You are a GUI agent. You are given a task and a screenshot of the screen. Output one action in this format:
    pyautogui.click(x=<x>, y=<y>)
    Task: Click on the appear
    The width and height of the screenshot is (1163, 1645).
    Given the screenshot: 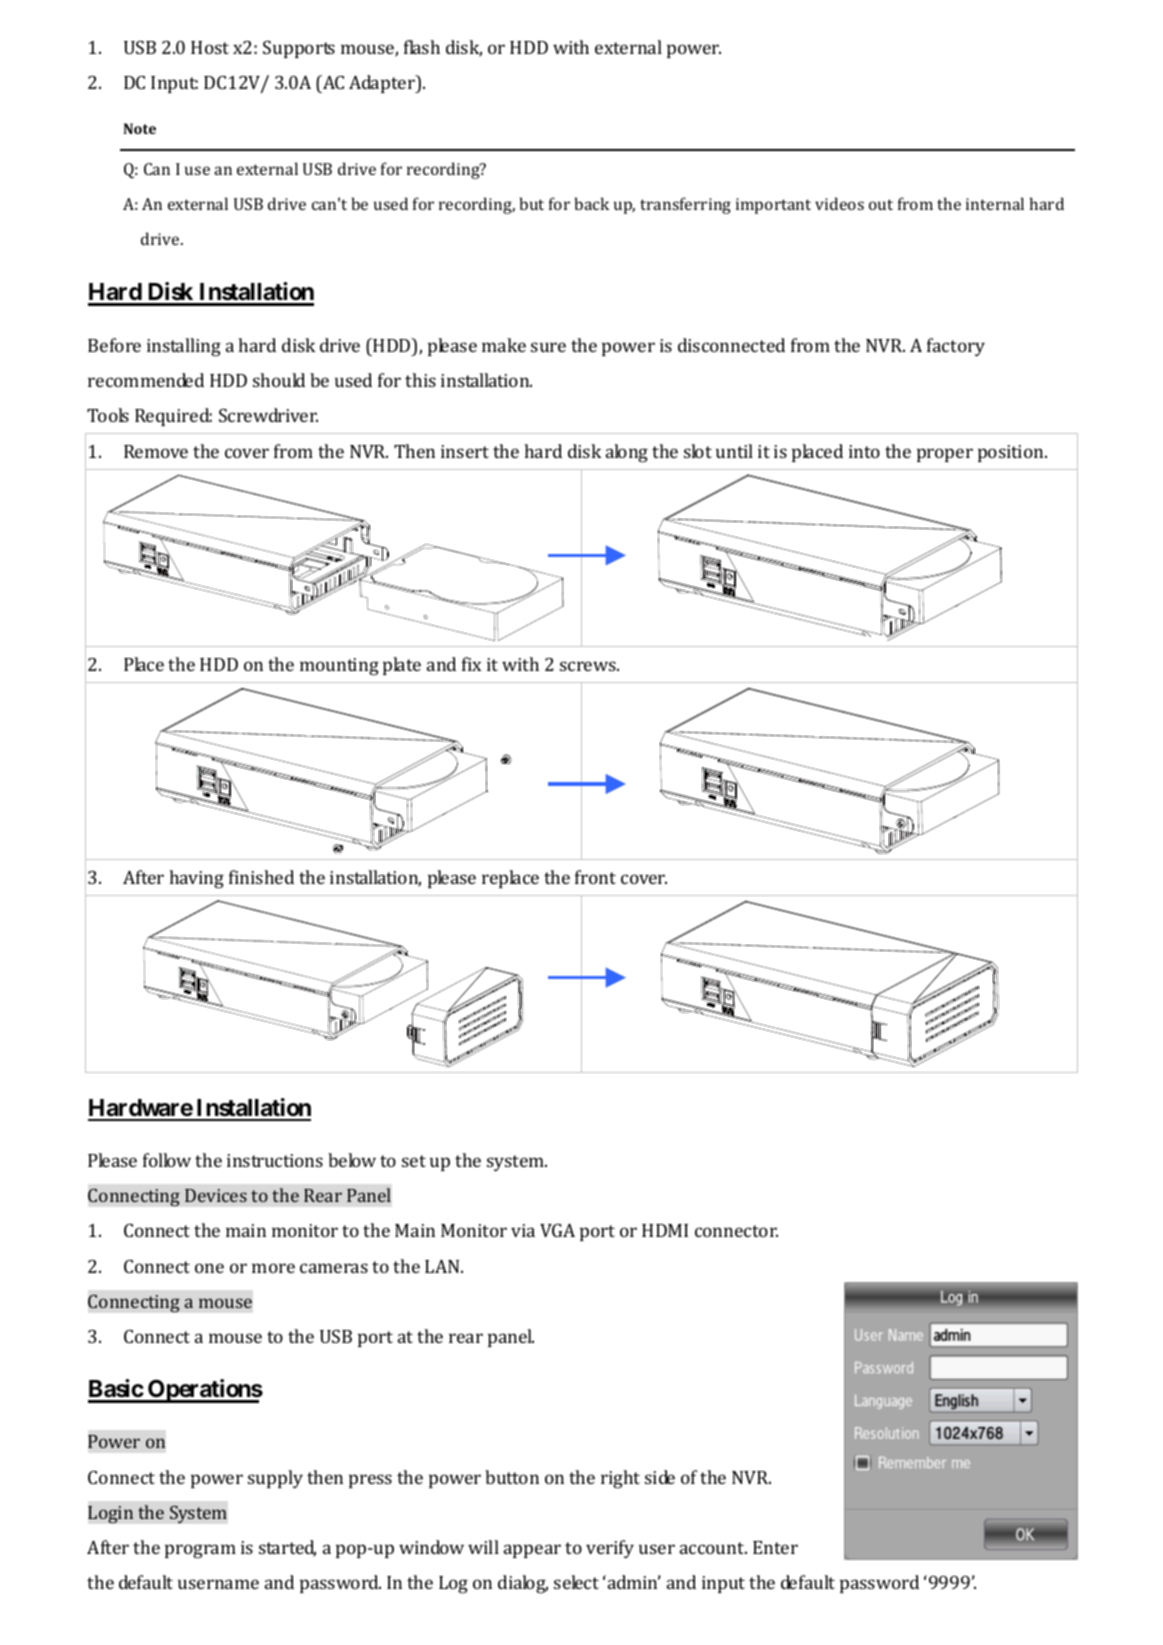 What is the action you would take?
    pyautogui.click(x=532, y=1551)
